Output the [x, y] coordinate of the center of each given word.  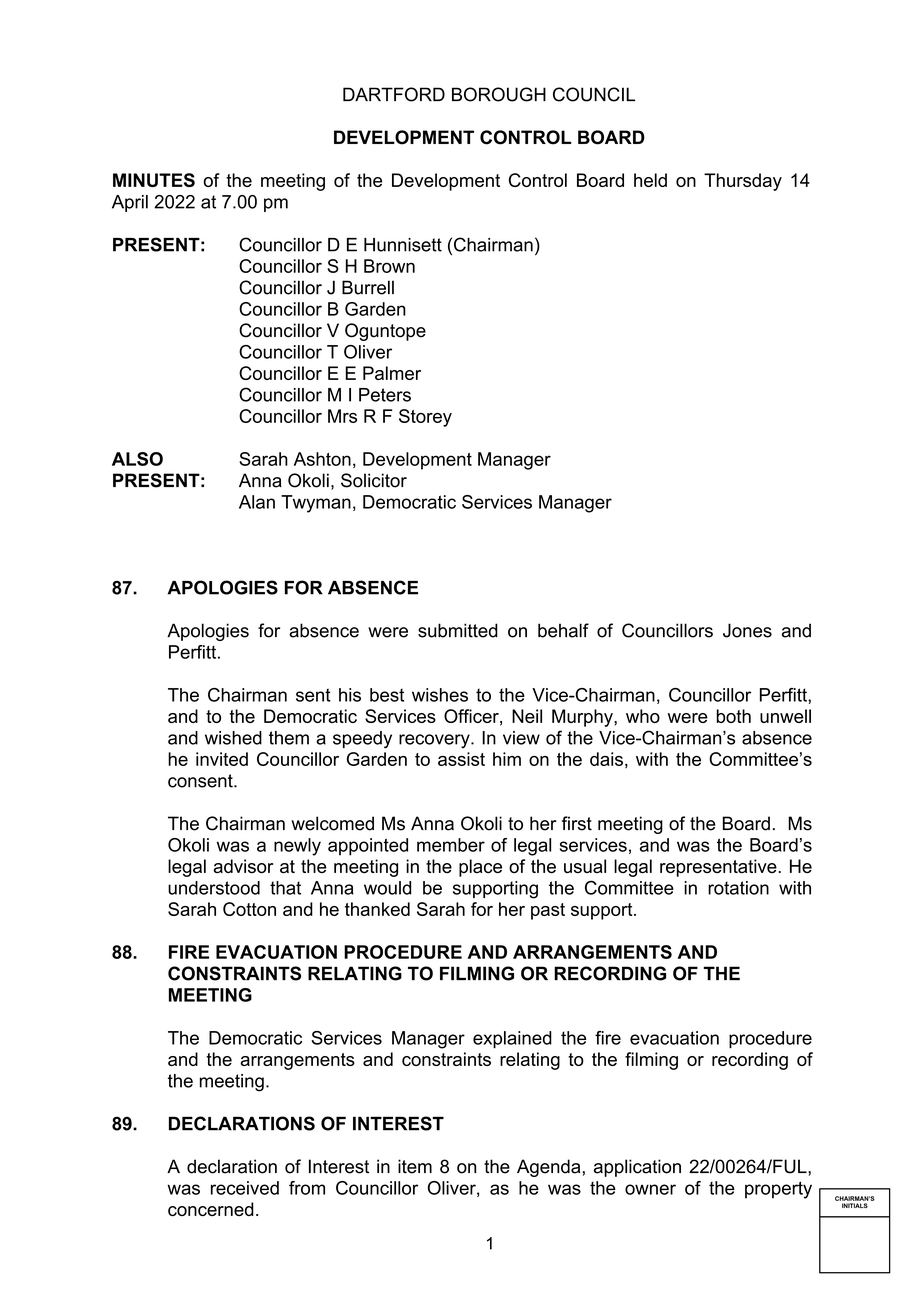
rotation [738, 888]
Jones [747, 630]
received [245, 1188]
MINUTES [154, 180]
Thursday [743, 182]
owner [650, 1189]
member [451, 845]
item [415, 1166]
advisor [243, 866]
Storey [425, 418]
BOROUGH [499, 94]
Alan [257, 502]
